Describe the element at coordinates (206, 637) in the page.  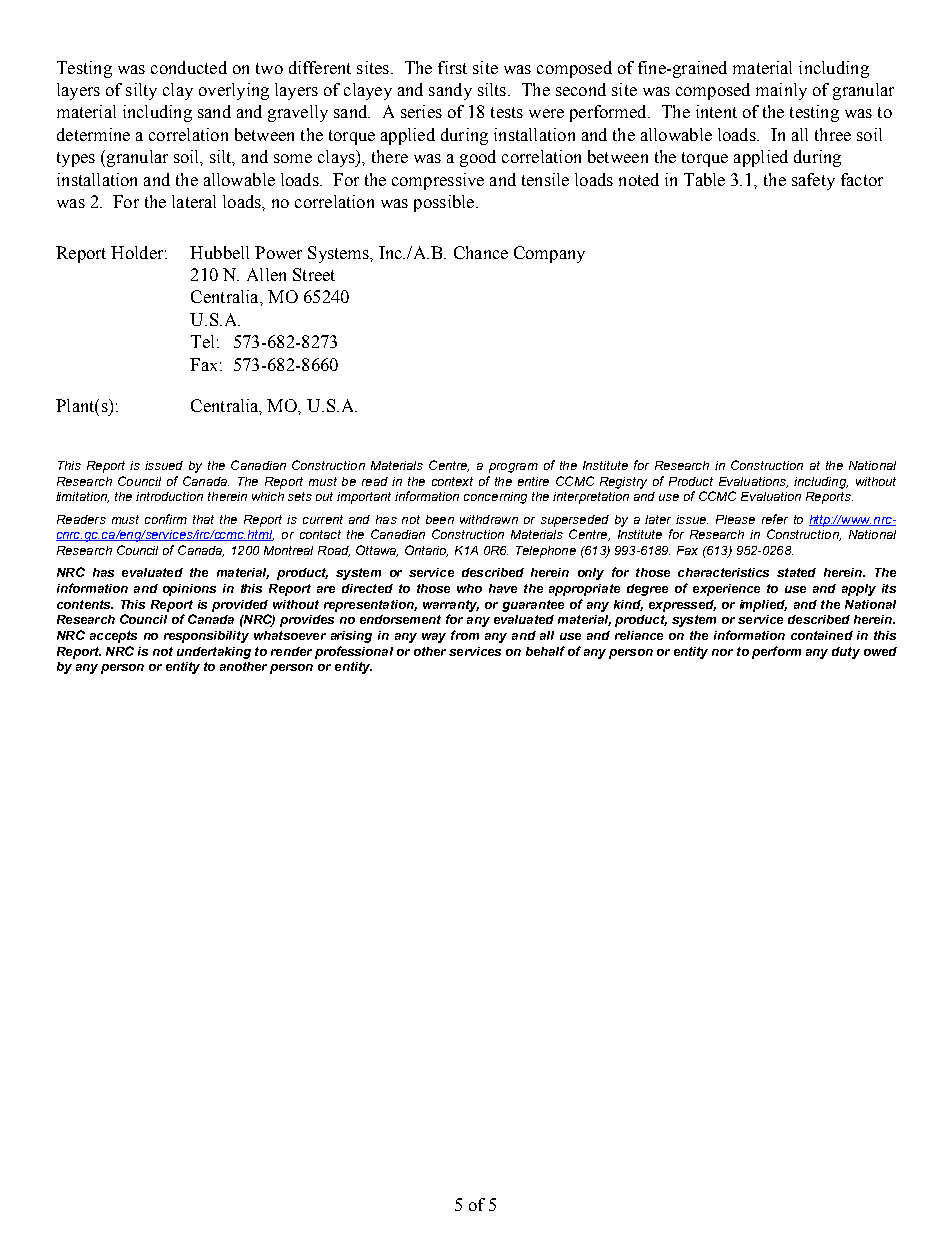
I see `responsibility` at that location.
